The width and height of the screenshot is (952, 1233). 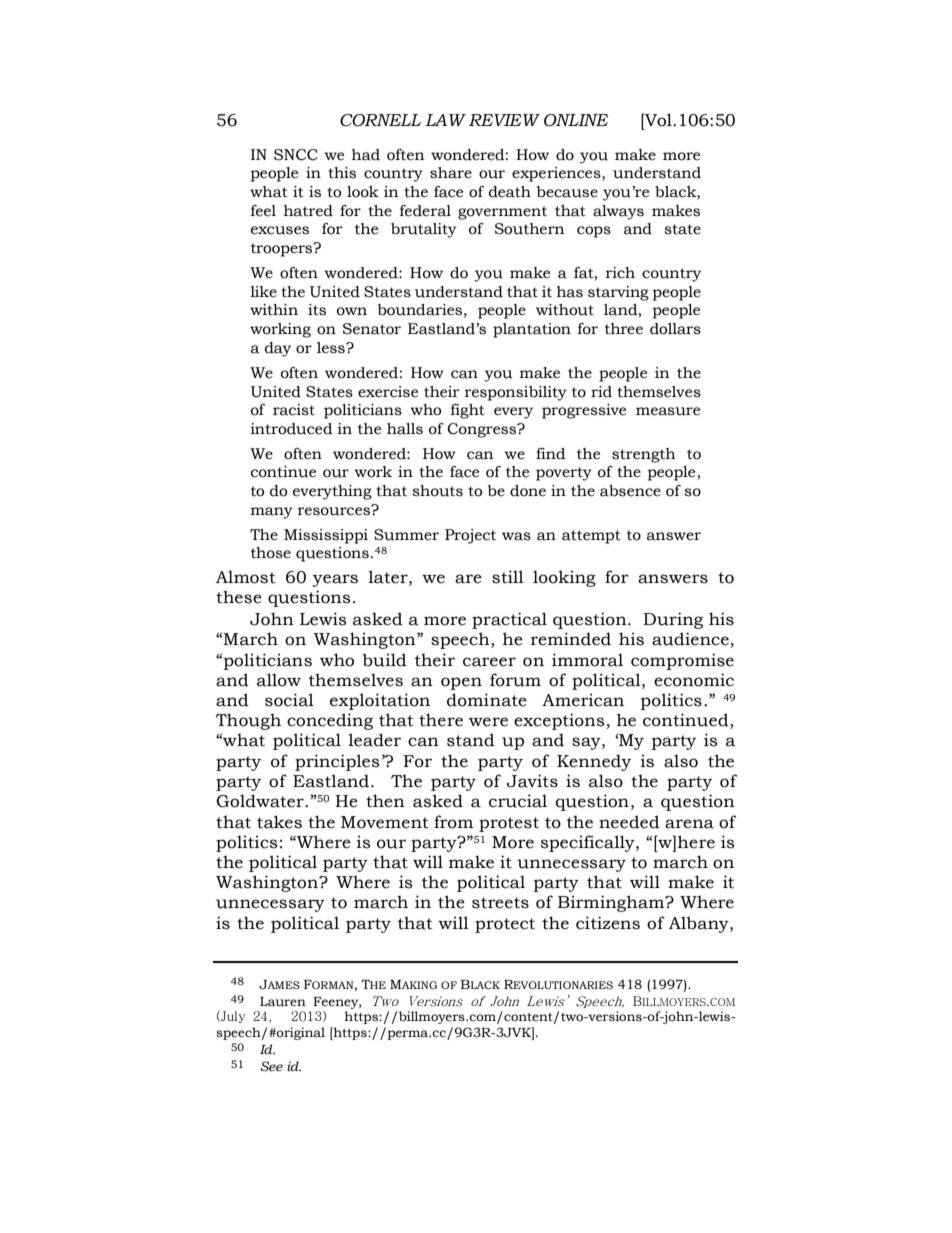 I want to click on still, so click(x=508, y=577).
